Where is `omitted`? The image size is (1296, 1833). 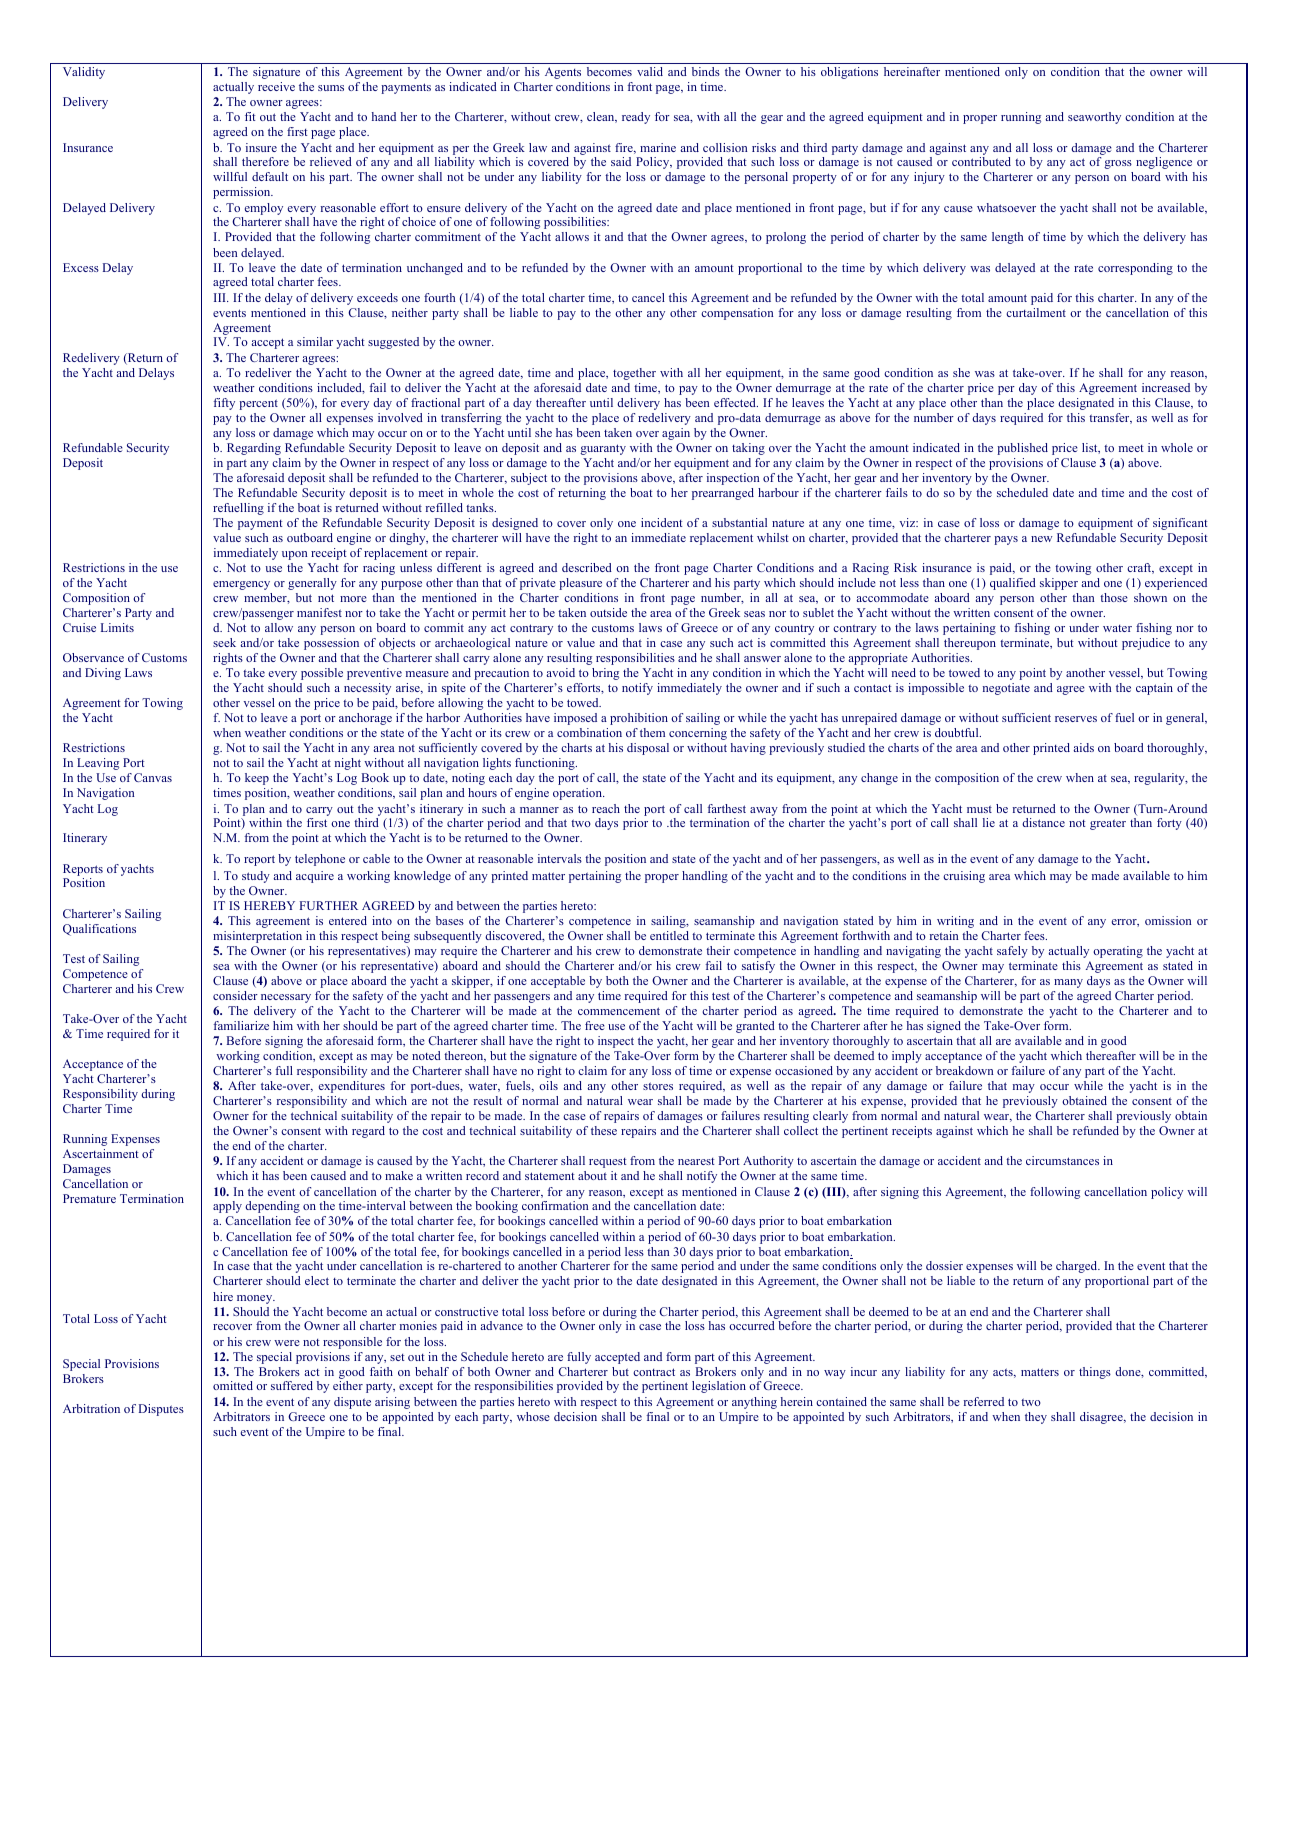
omitted is located at coordinates (233, 1385).
